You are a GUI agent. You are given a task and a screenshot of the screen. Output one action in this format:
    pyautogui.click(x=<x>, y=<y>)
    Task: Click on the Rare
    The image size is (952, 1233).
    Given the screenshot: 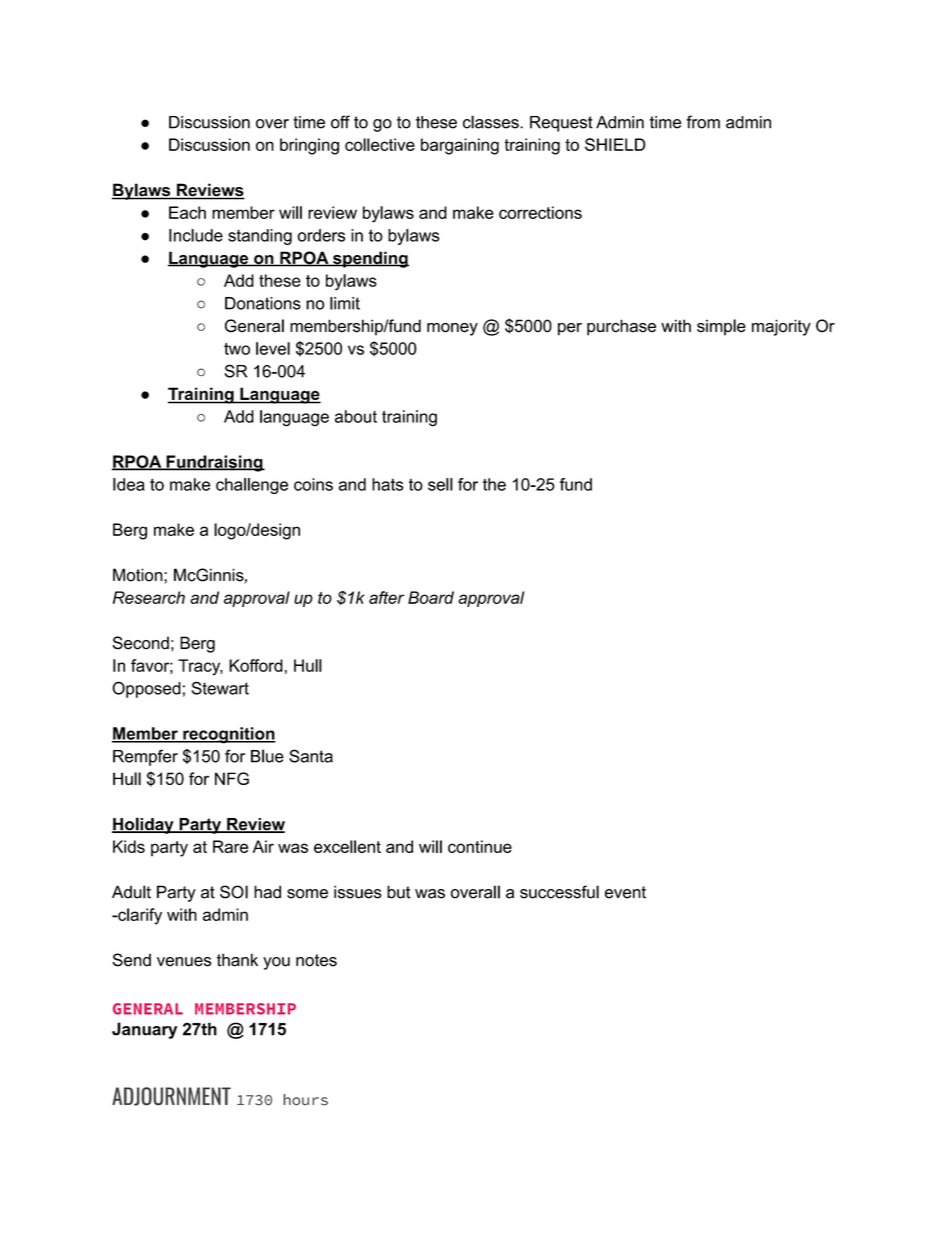 What is the action you would take?
    pyautogui.click(x=231, y=846)
